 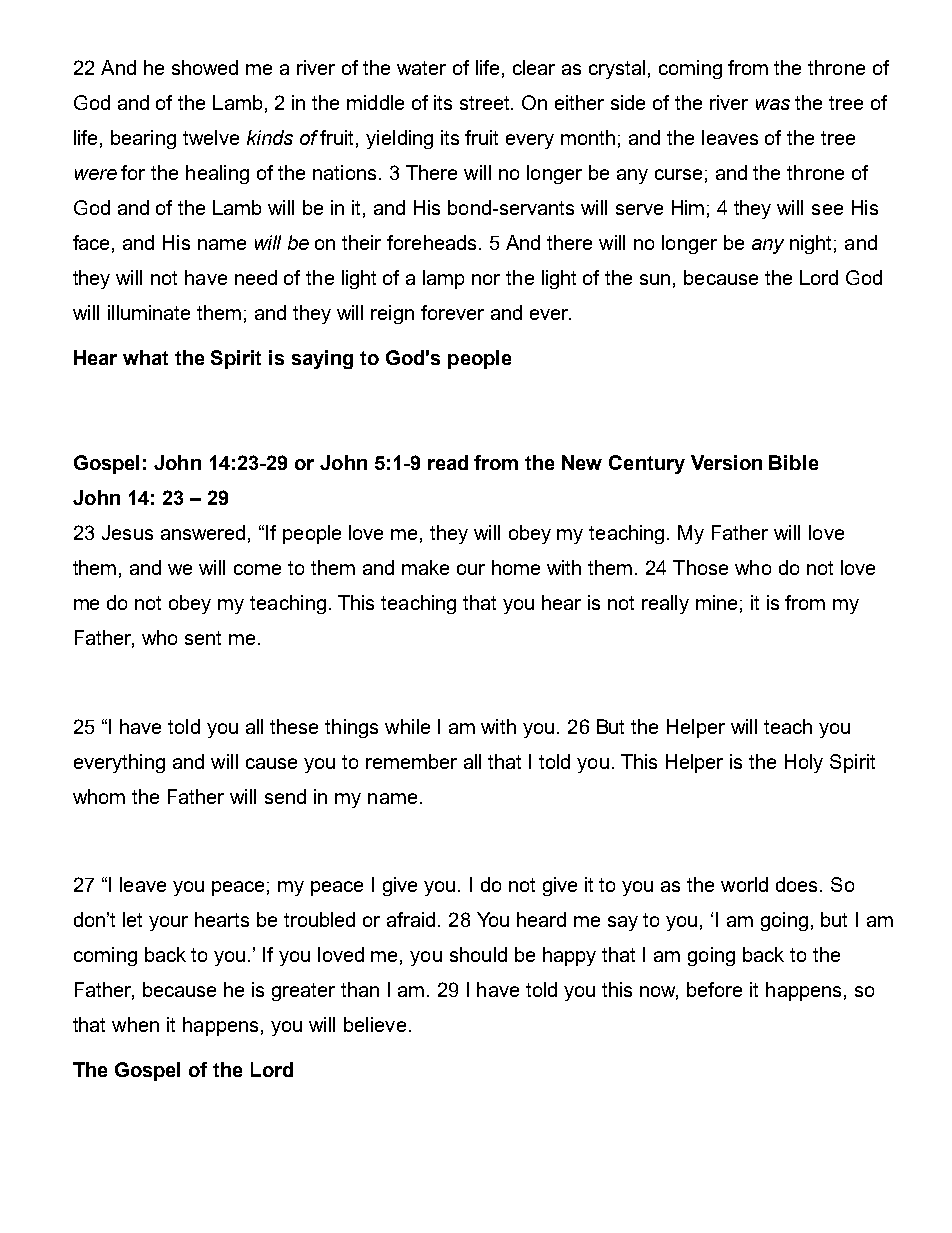 I want to click on when, so click(x=135, y=1024).
